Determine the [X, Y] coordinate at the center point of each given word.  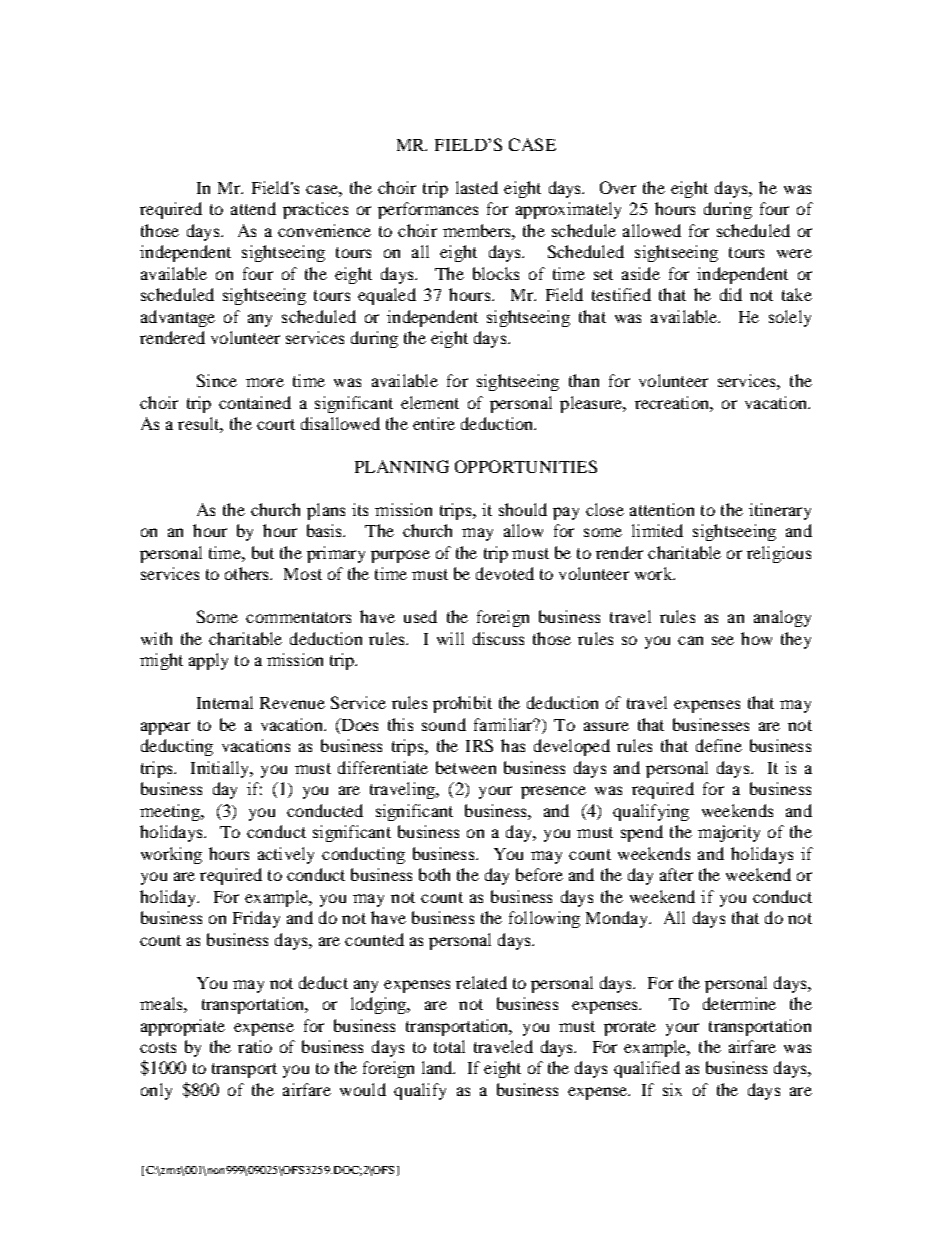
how [756, 638]
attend [253, 208]
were [794, 253]
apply [208, 661]
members [478, 230]
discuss [498, 638]
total [449, 1046]
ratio [255, 1046]
